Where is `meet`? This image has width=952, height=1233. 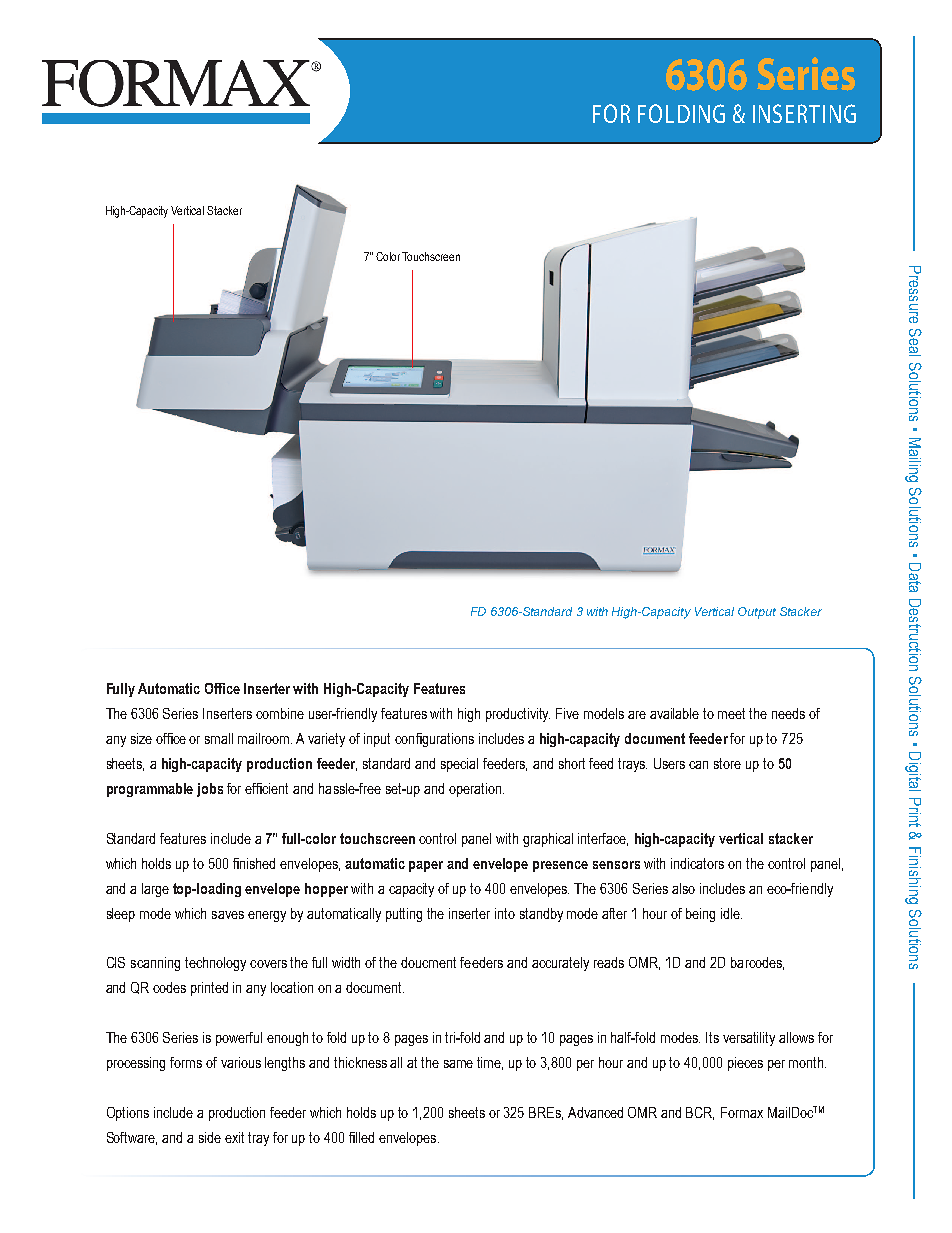
meet is located at coordinates (731, 713).
